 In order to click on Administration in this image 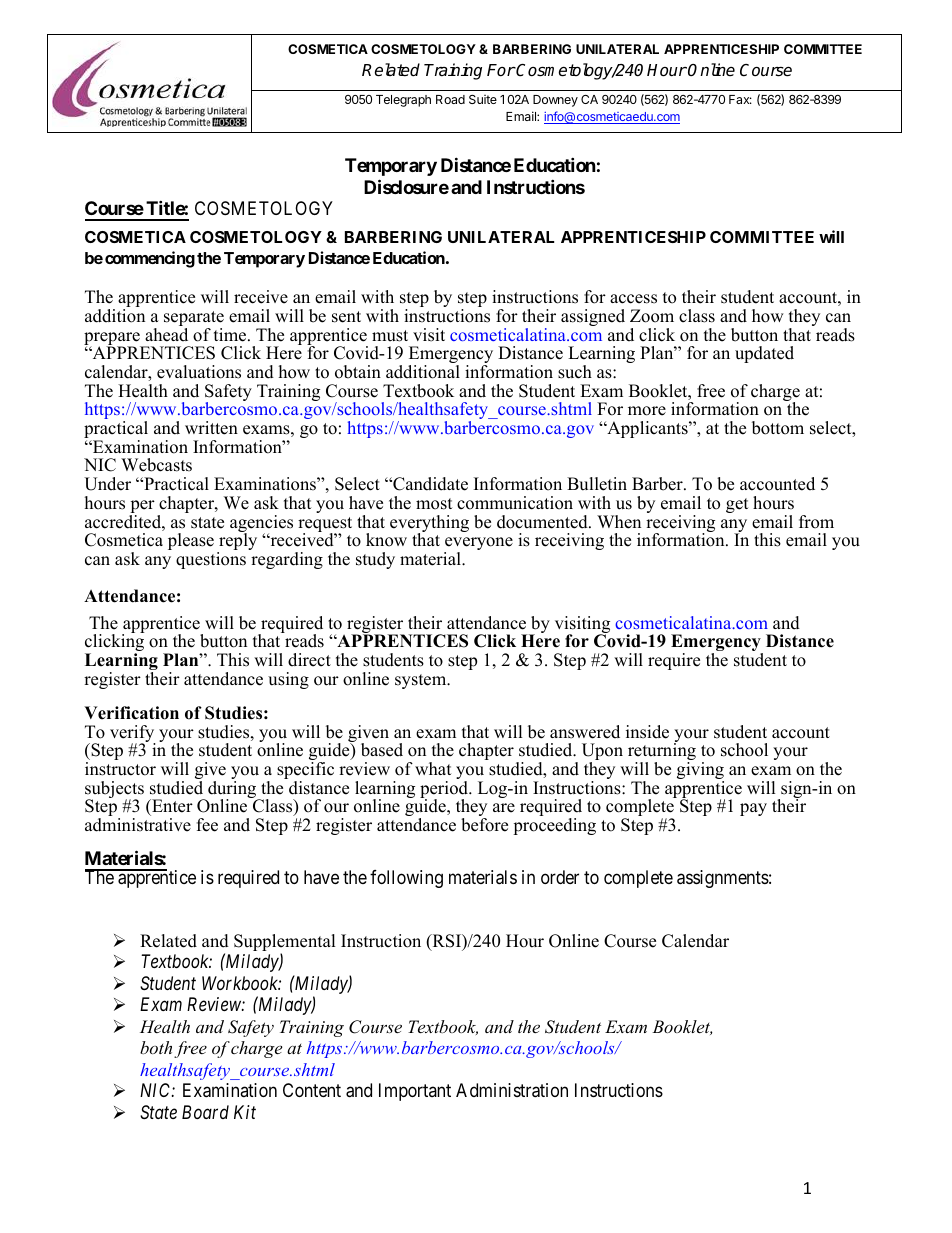, I will do `click(512, 1090)`.
